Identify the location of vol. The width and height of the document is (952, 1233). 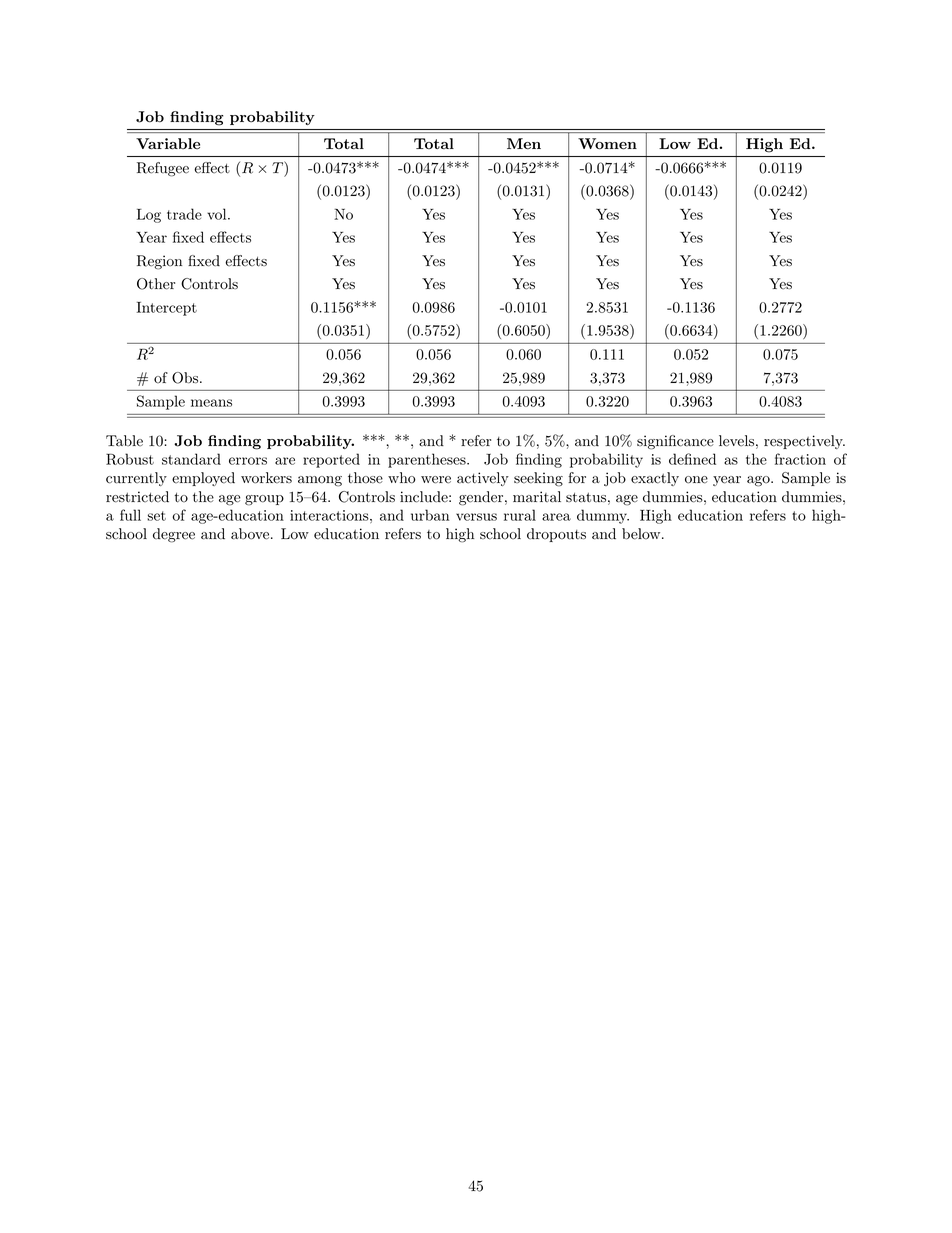
(218, 214).
